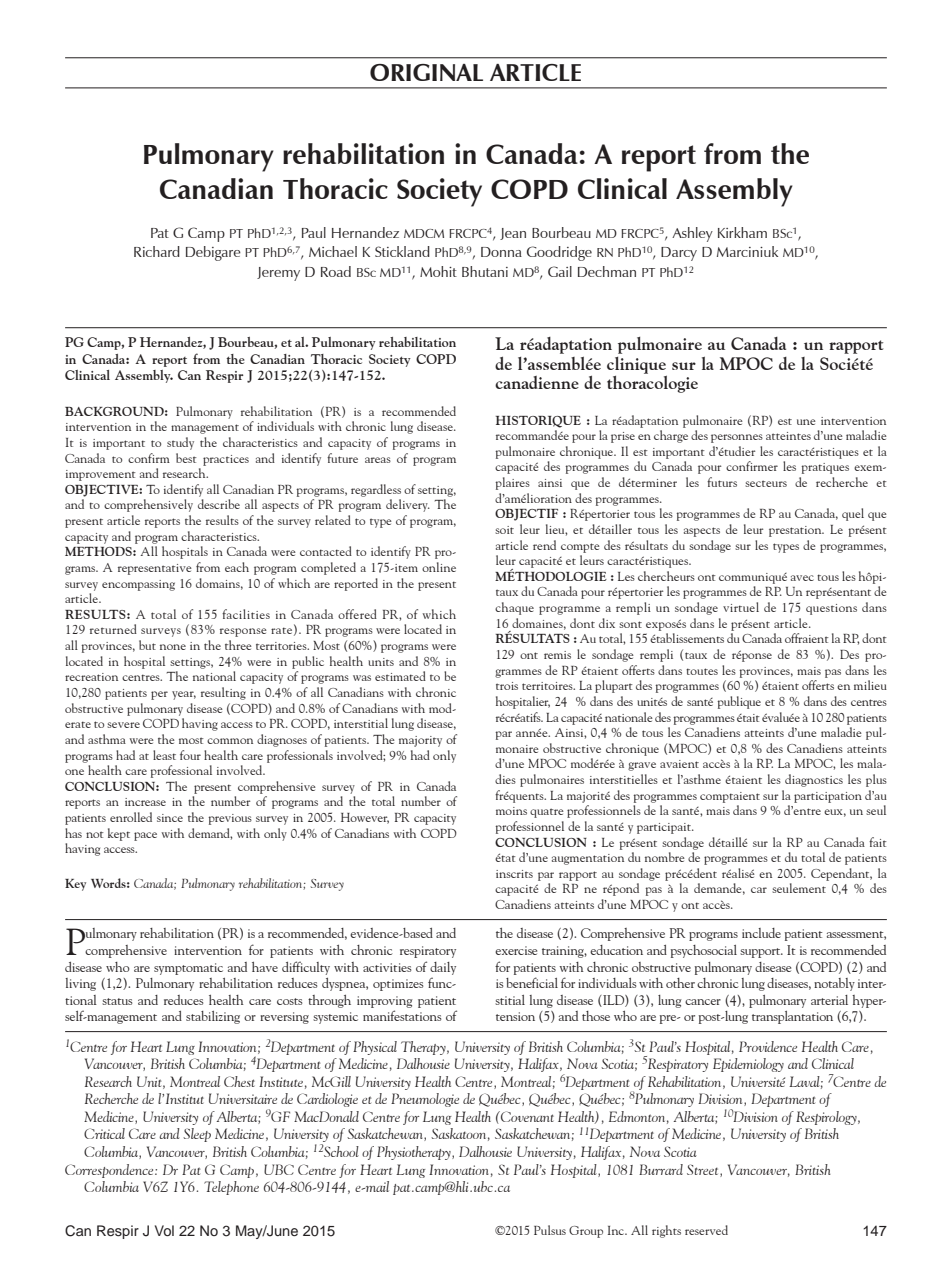 Image resolution: width=952 pixels, height=1275 pixels. What do you see at coordinates (186, 458) in the screenshot?
I see `best` at bounding box center [186, 458].
